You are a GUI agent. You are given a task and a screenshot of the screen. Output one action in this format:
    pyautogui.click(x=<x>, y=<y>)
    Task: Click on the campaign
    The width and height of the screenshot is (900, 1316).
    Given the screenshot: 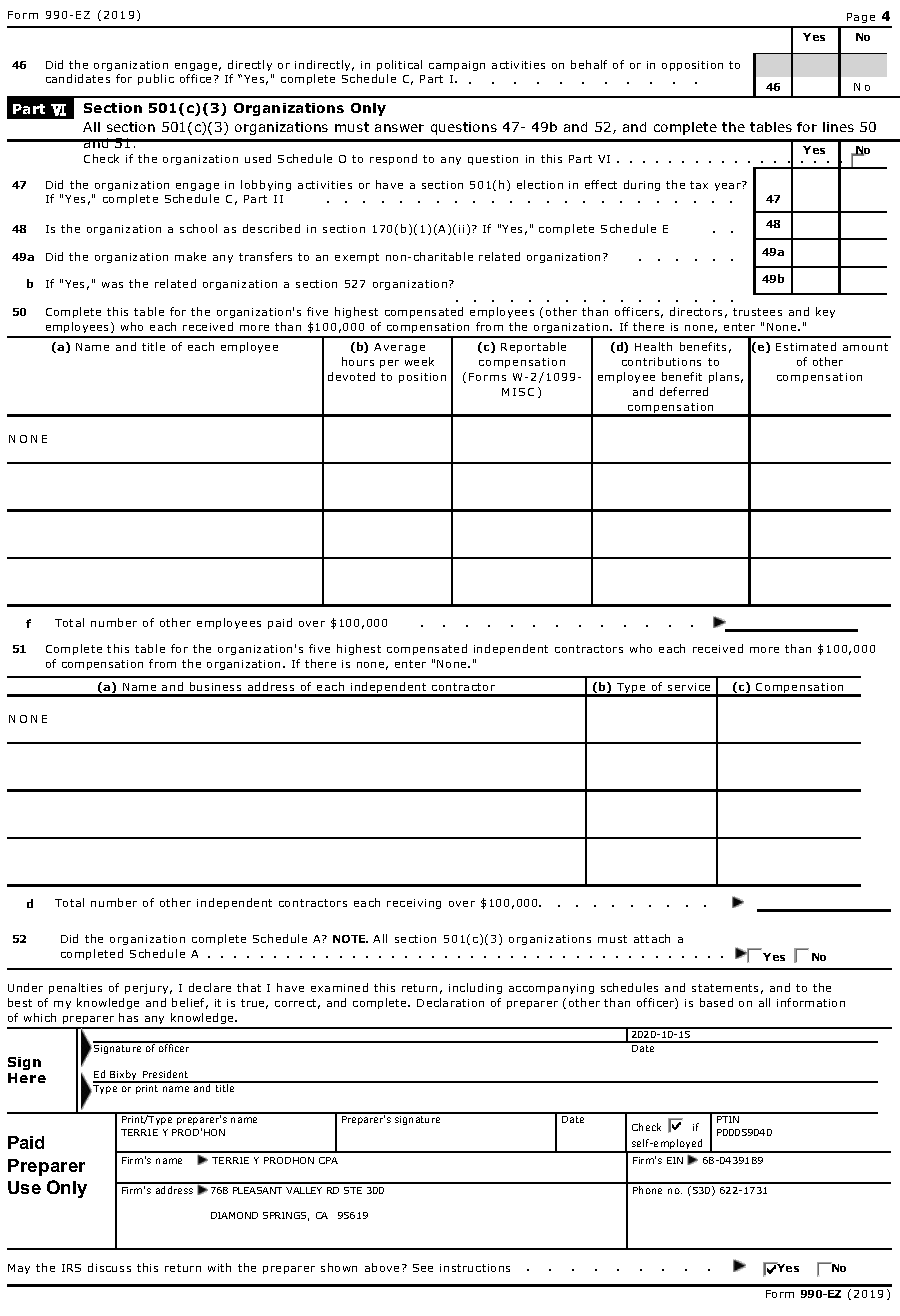 What is the action you would take?
    pyautogui.click(x=457, y=66)
